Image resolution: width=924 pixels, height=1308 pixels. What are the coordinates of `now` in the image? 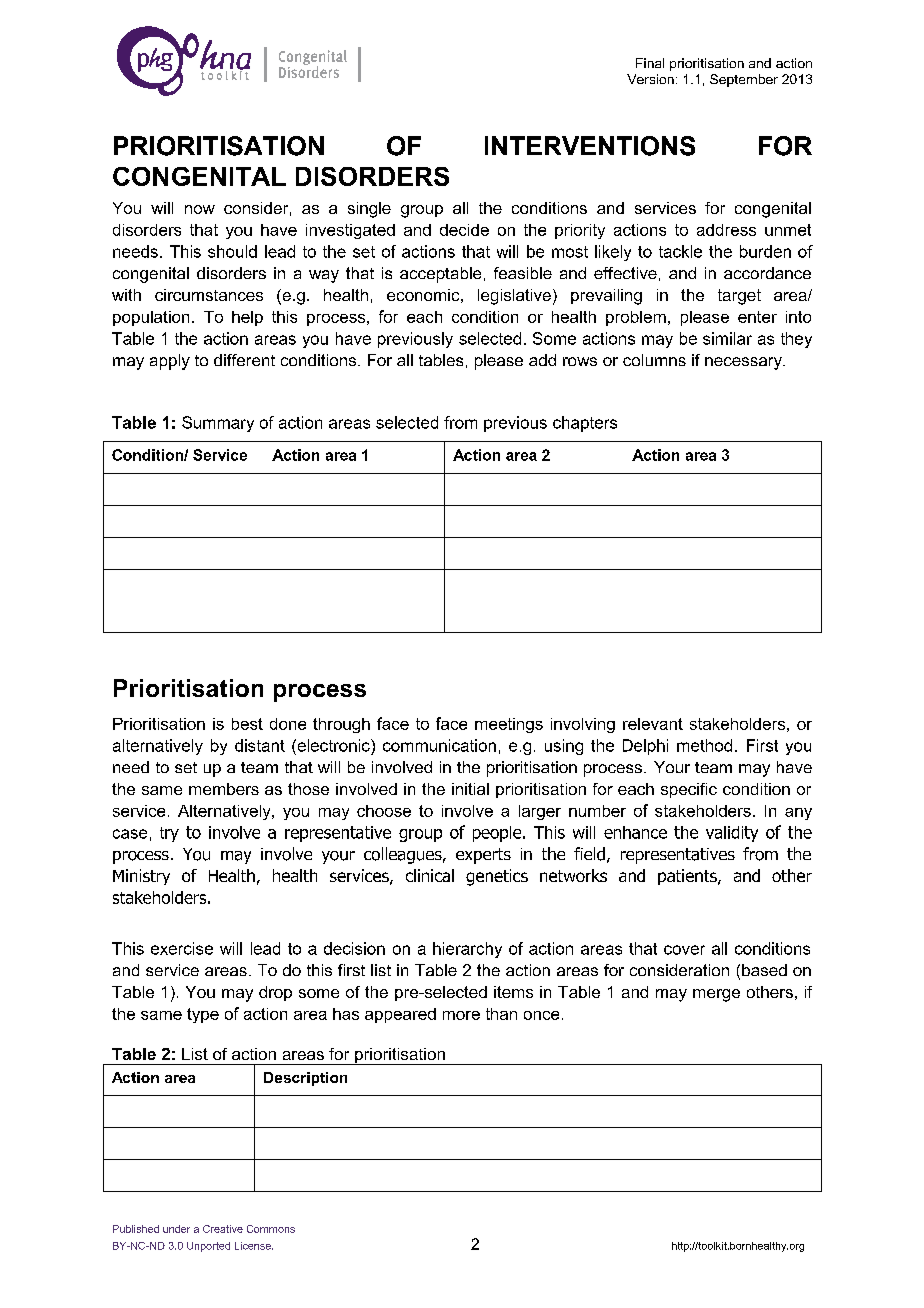 It's located at (200, 209).
